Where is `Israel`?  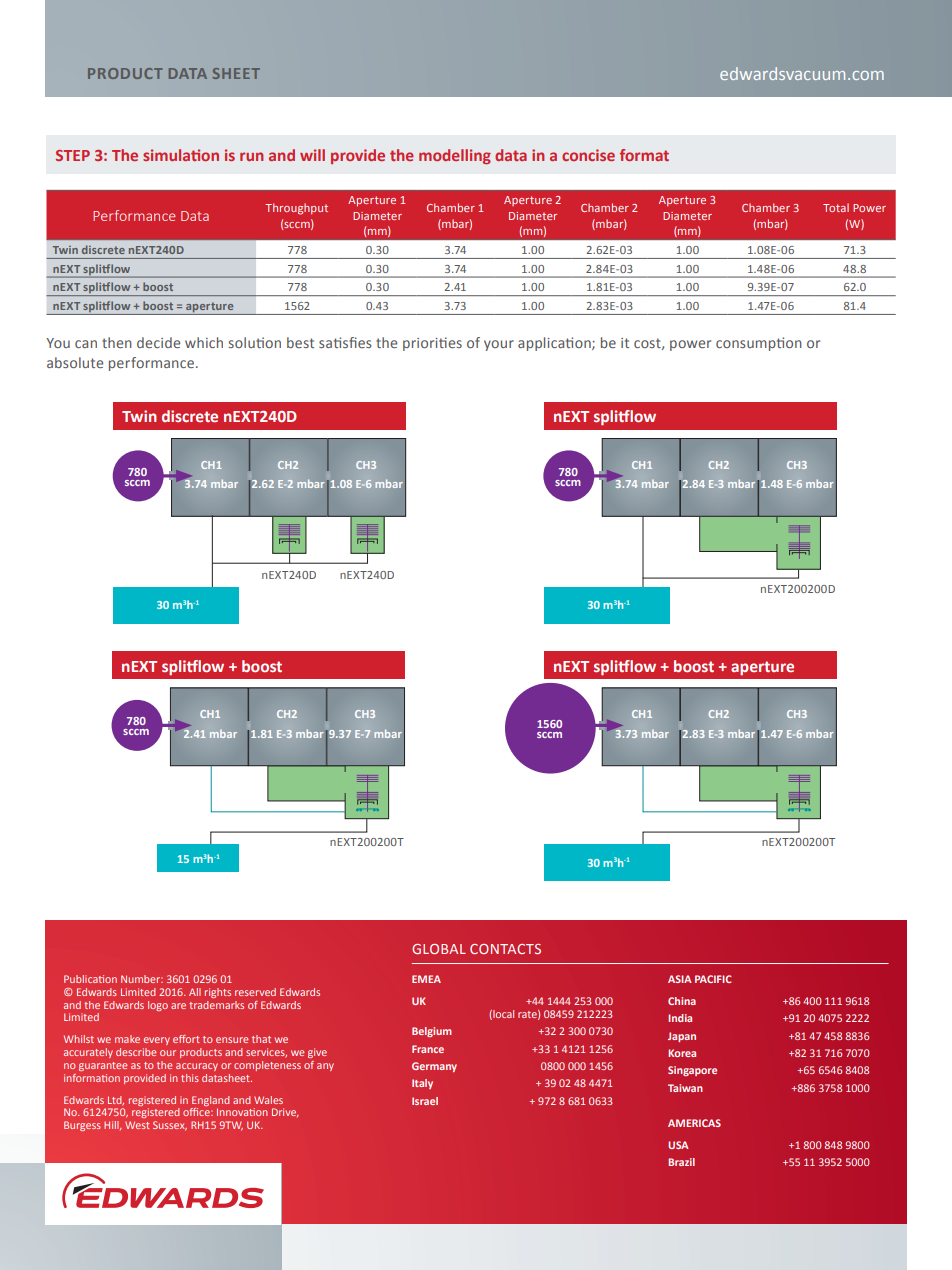 Israel is located at coordinates (425, 1101).
